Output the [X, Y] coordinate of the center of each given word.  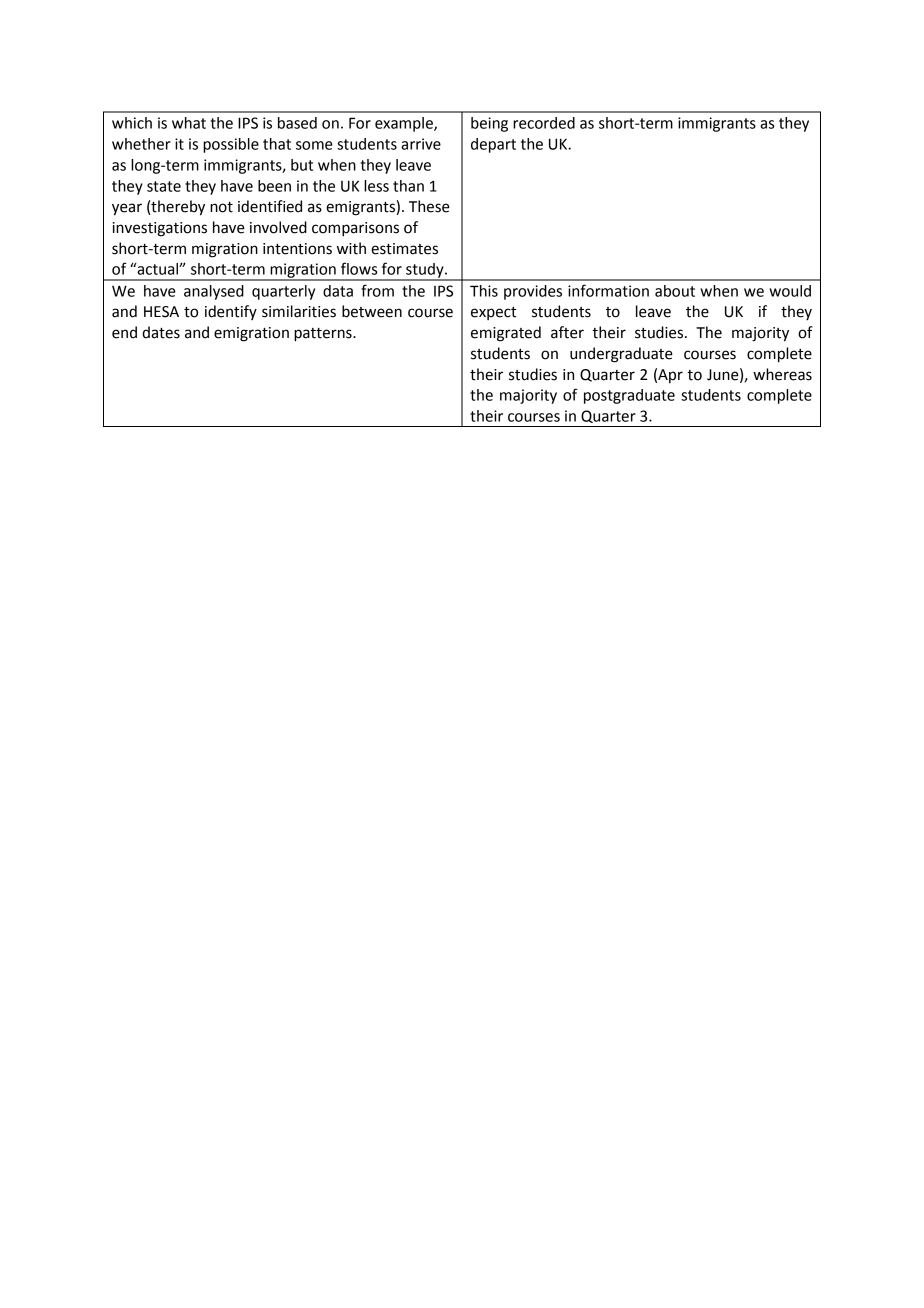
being [489, 124]
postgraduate [629, 396]
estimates [404, 249]
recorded [544, 123]
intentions [297, 249]
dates [161, 332]
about [675, 291]
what [189, 123]
